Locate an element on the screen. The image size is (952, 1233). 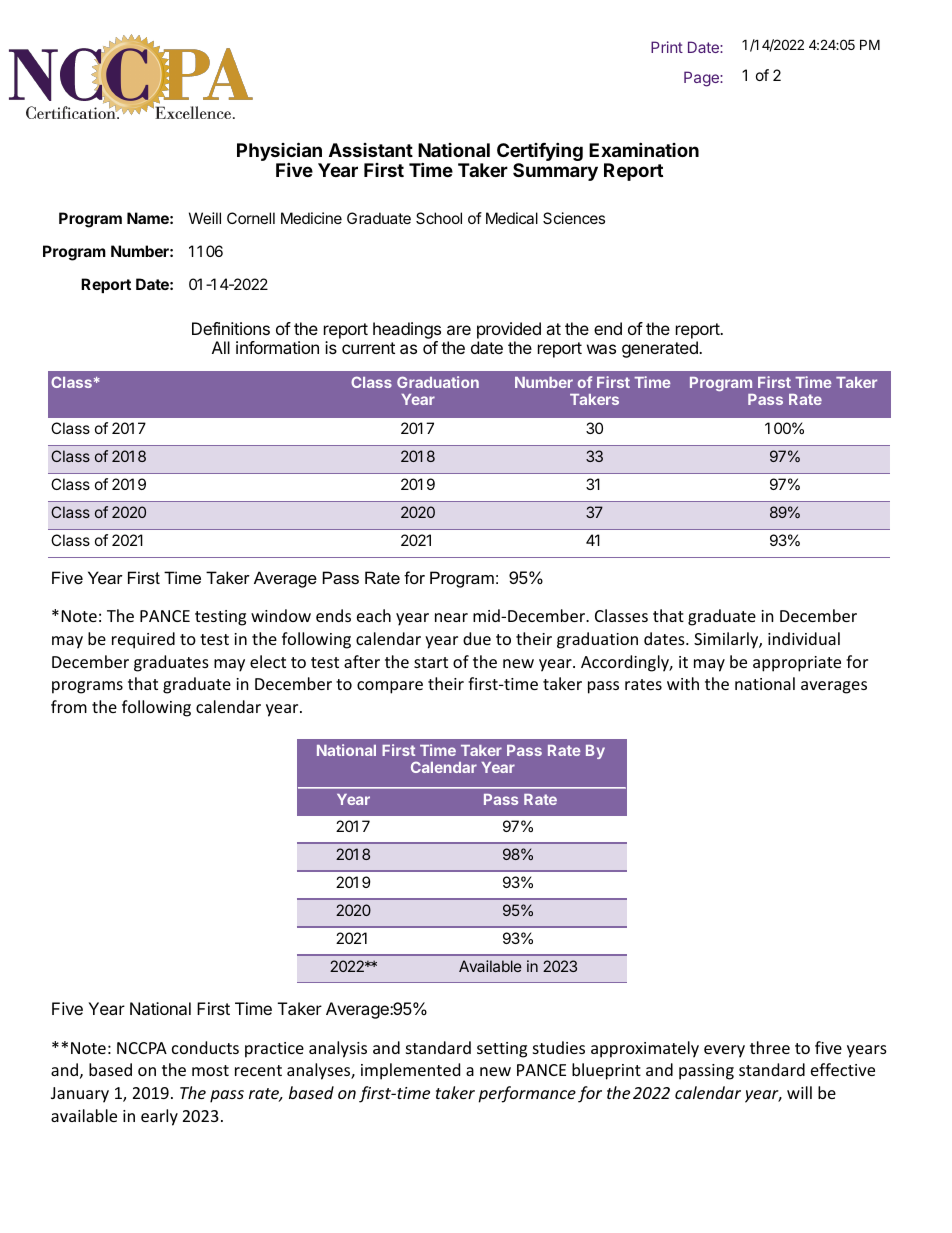
implemented is located at coordinates (410, 1071).
